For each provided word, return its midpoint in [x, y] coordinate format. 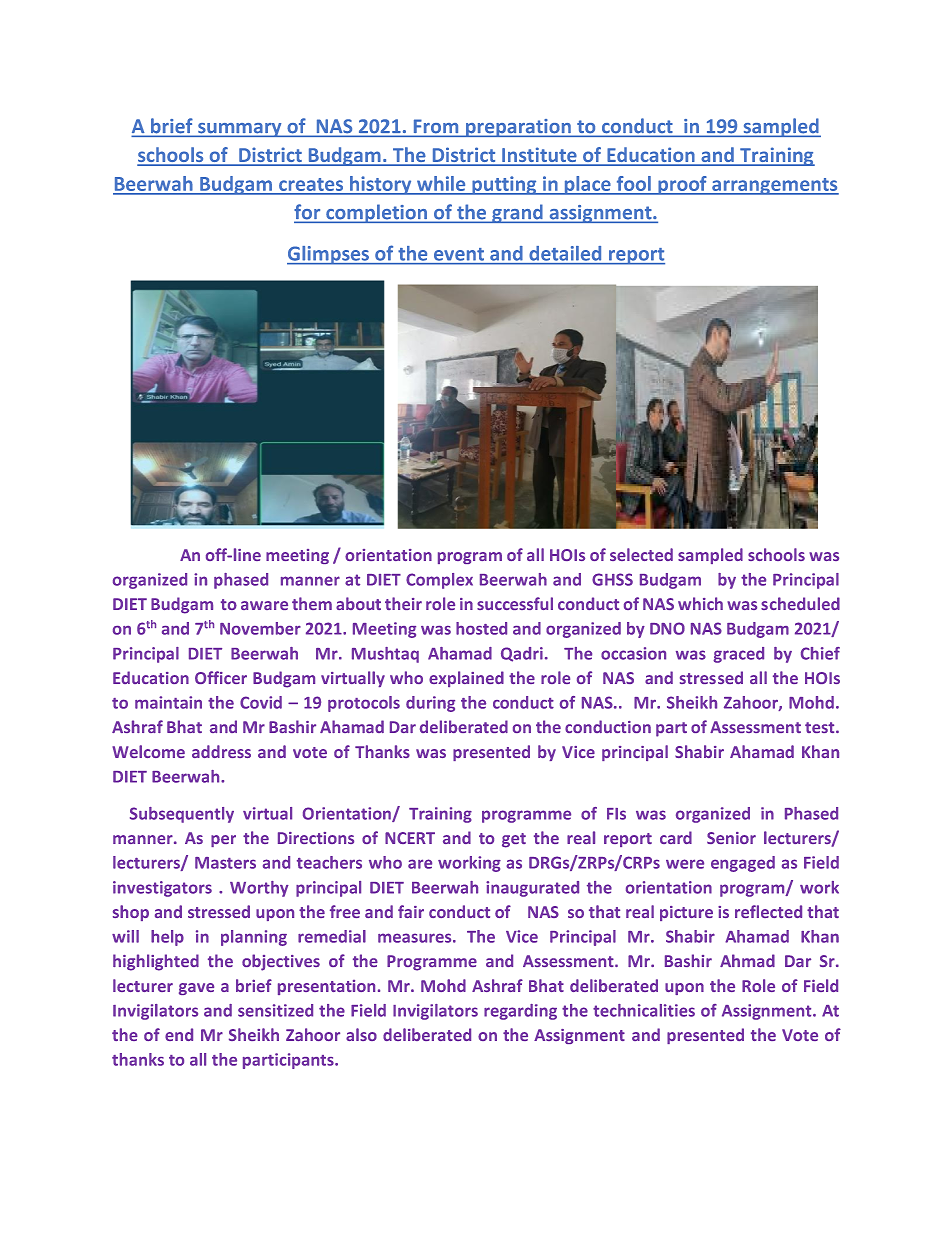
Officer [221, 677]
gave [196, 989]
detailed [565, 253]
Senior [731, 838]
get [514, 840]
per [223, 841]
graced [738, 655]
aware [264, 605]
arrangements [774, 186]
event [459, 254]
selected [641, 554]
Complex [439, 581]
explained [466, 679]
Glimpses [329, 255]
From [436, 126]
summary [240, 130]
